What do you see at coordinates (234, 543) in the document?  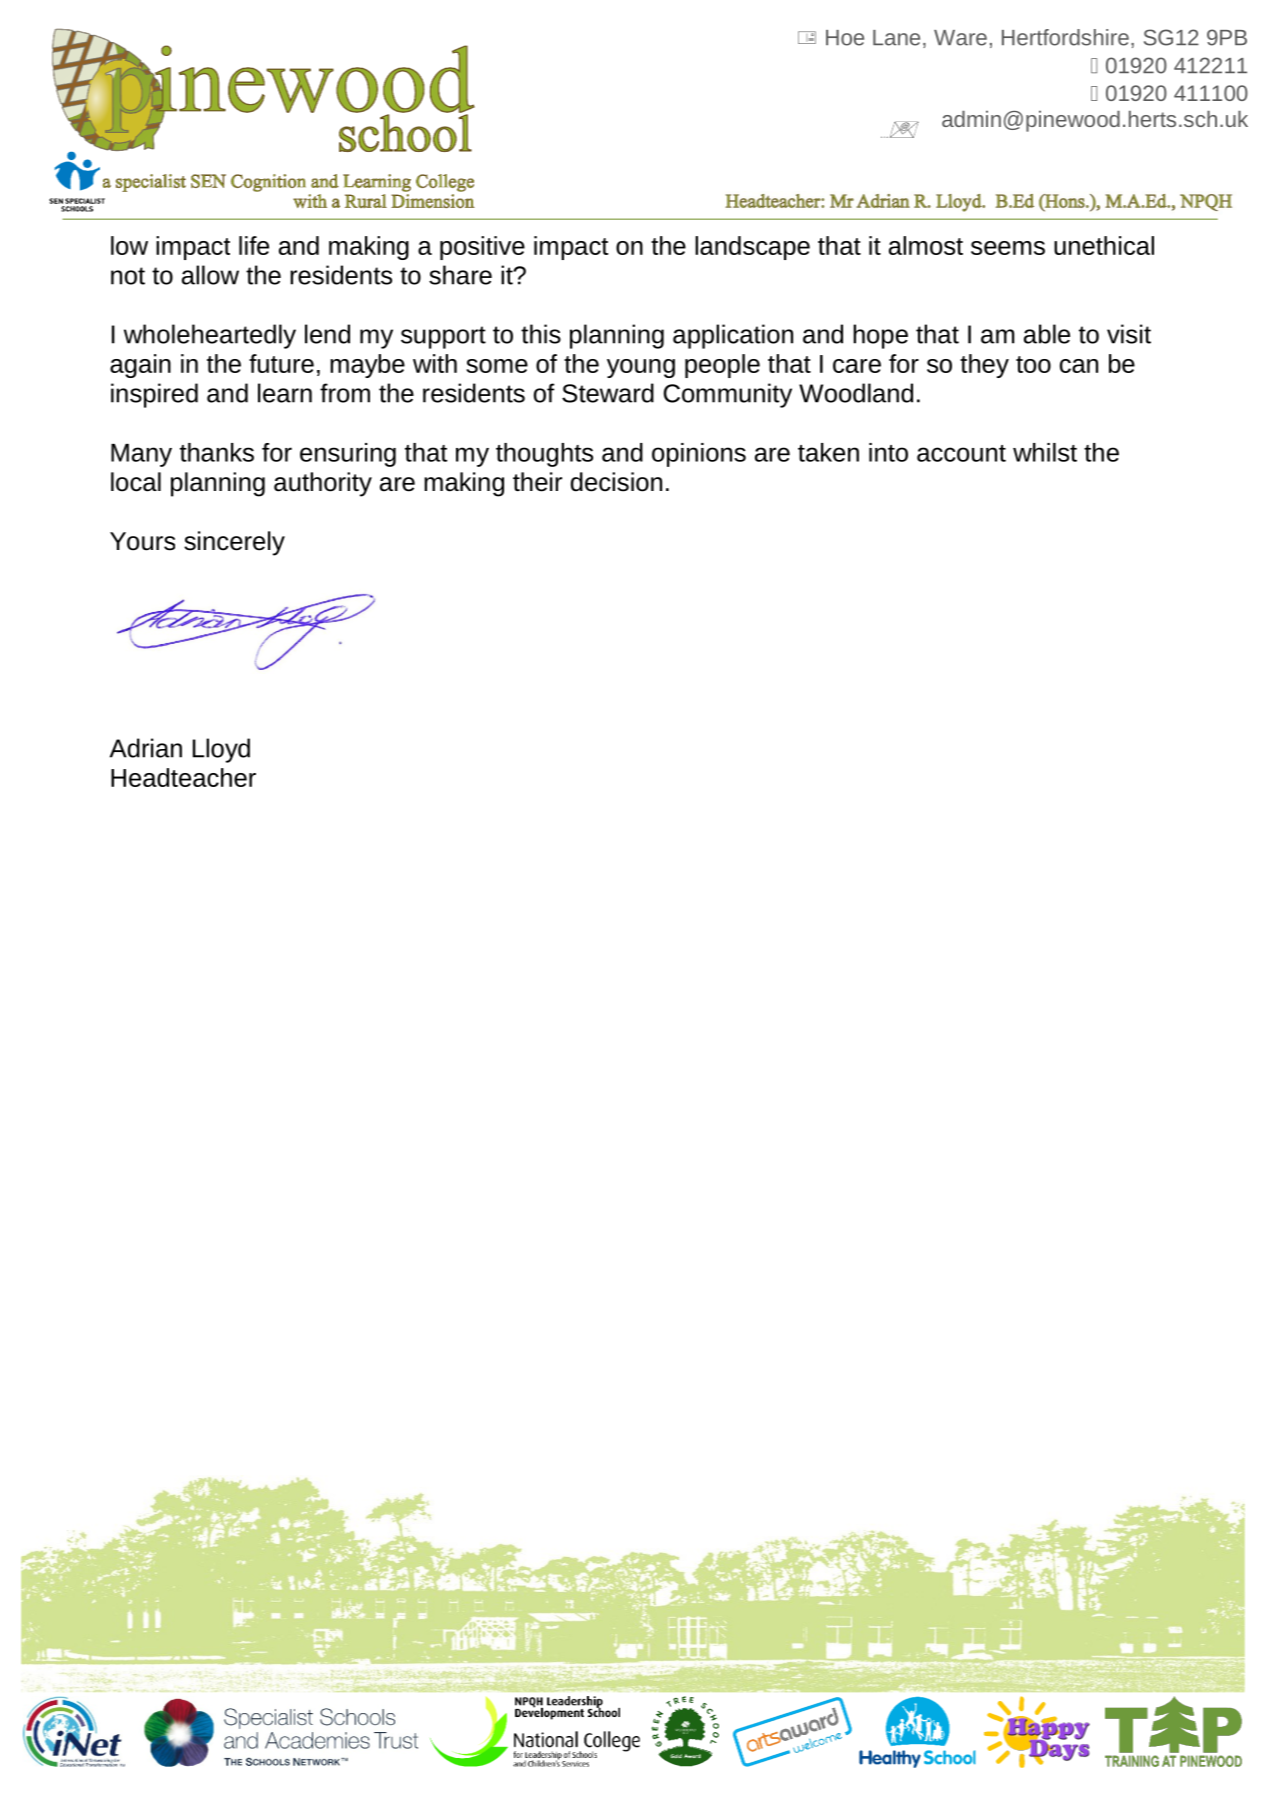 I see `sincerely` at bounding box center [234, 543].
